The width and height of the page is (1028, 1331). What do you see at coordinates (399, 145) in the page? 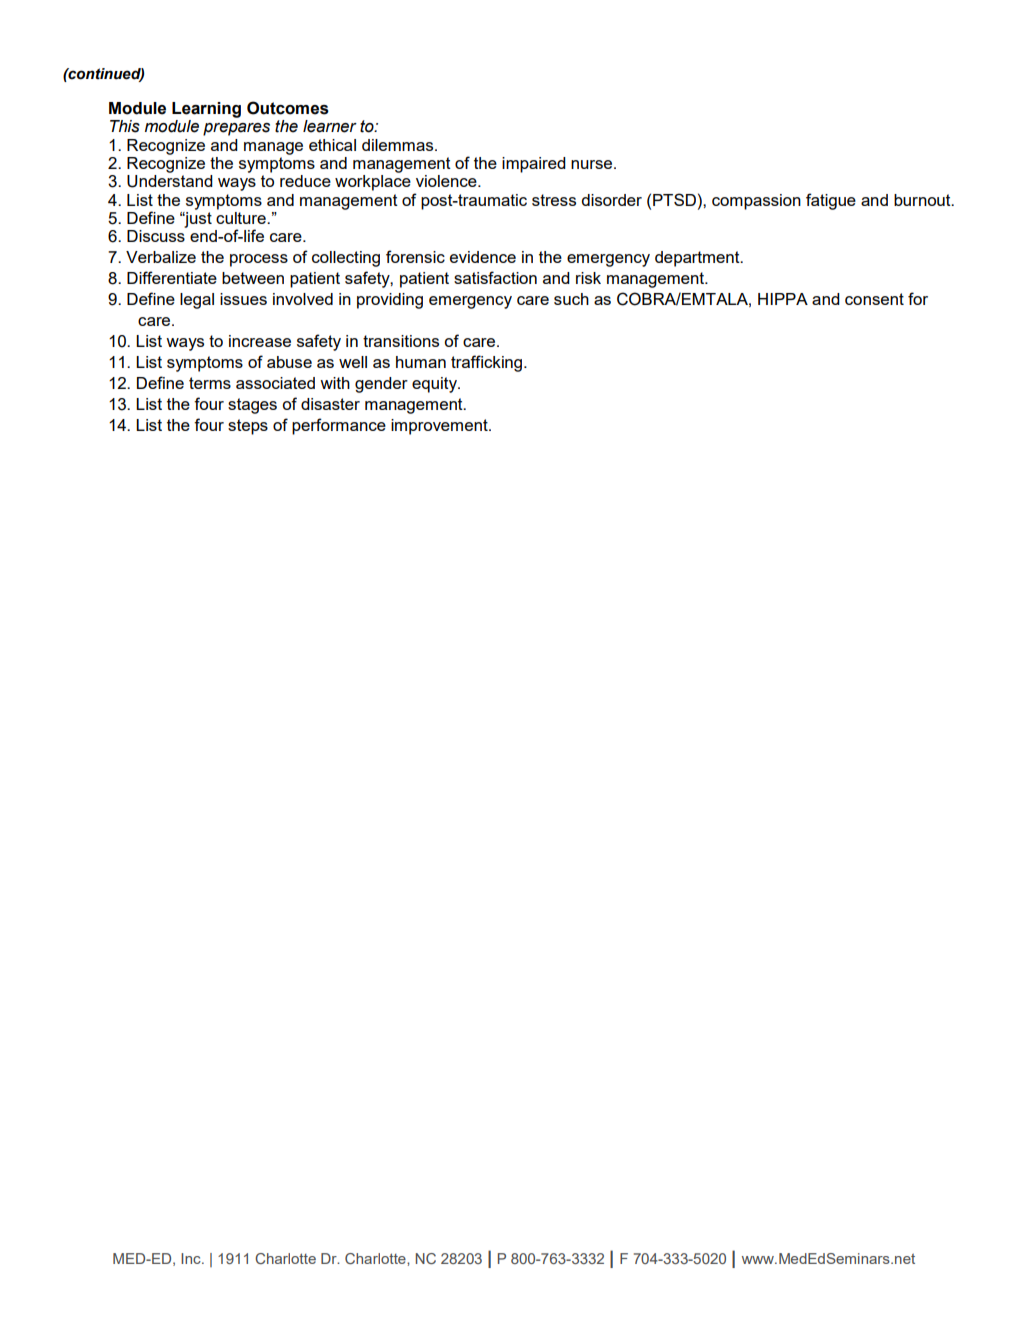
I see `dilemmas` at bounding box center [399, 145].
